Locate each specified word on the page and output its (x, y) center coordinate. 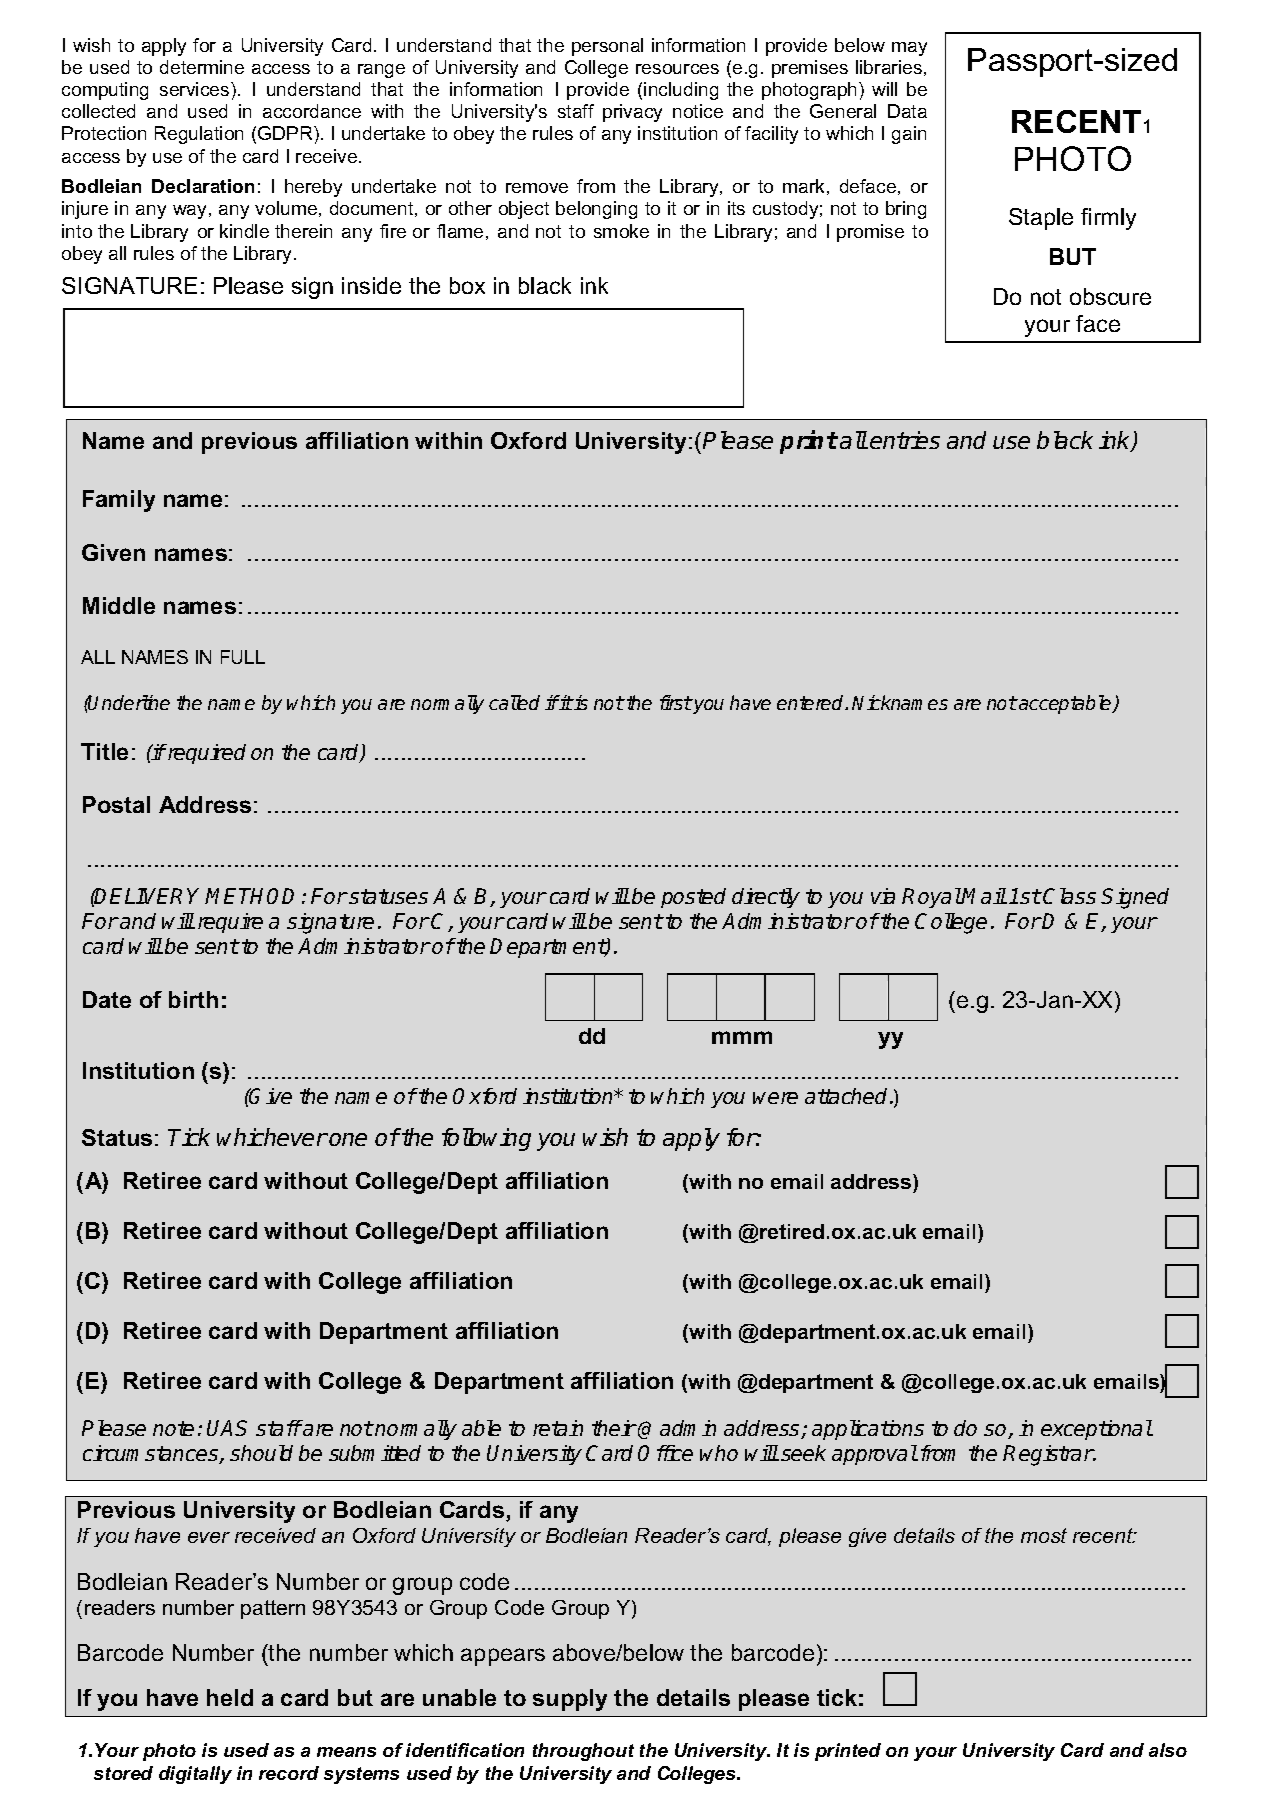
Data (907, 111)
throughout (583, 1752)
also (1168, 1750)
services (196, 89)
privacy (632, 113)
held (230, 1697)
